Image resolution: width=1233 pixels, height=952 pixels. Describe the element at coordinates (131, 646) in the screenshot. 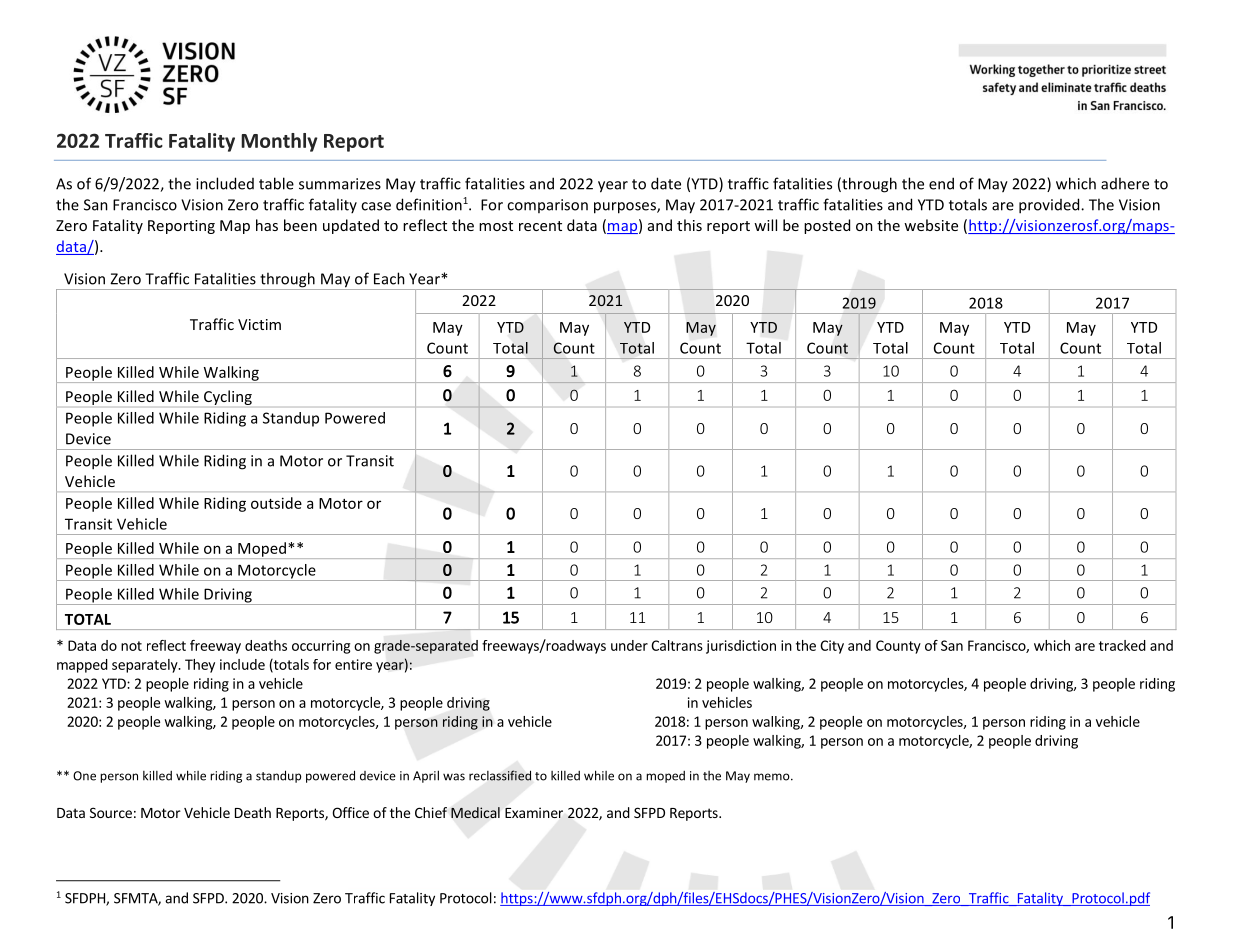

I see `not` at that location.
